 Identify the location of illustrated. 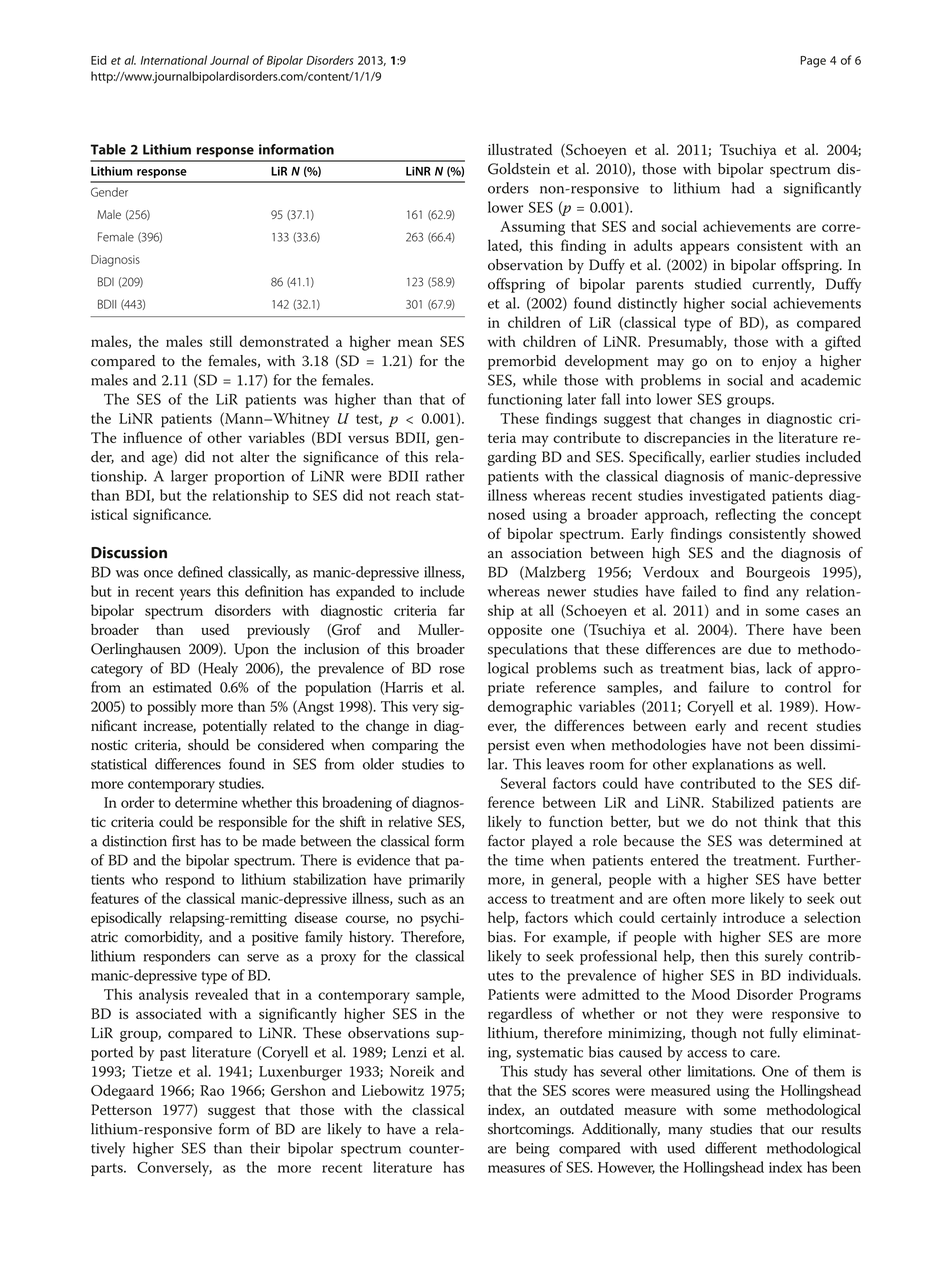
(520, 149).
